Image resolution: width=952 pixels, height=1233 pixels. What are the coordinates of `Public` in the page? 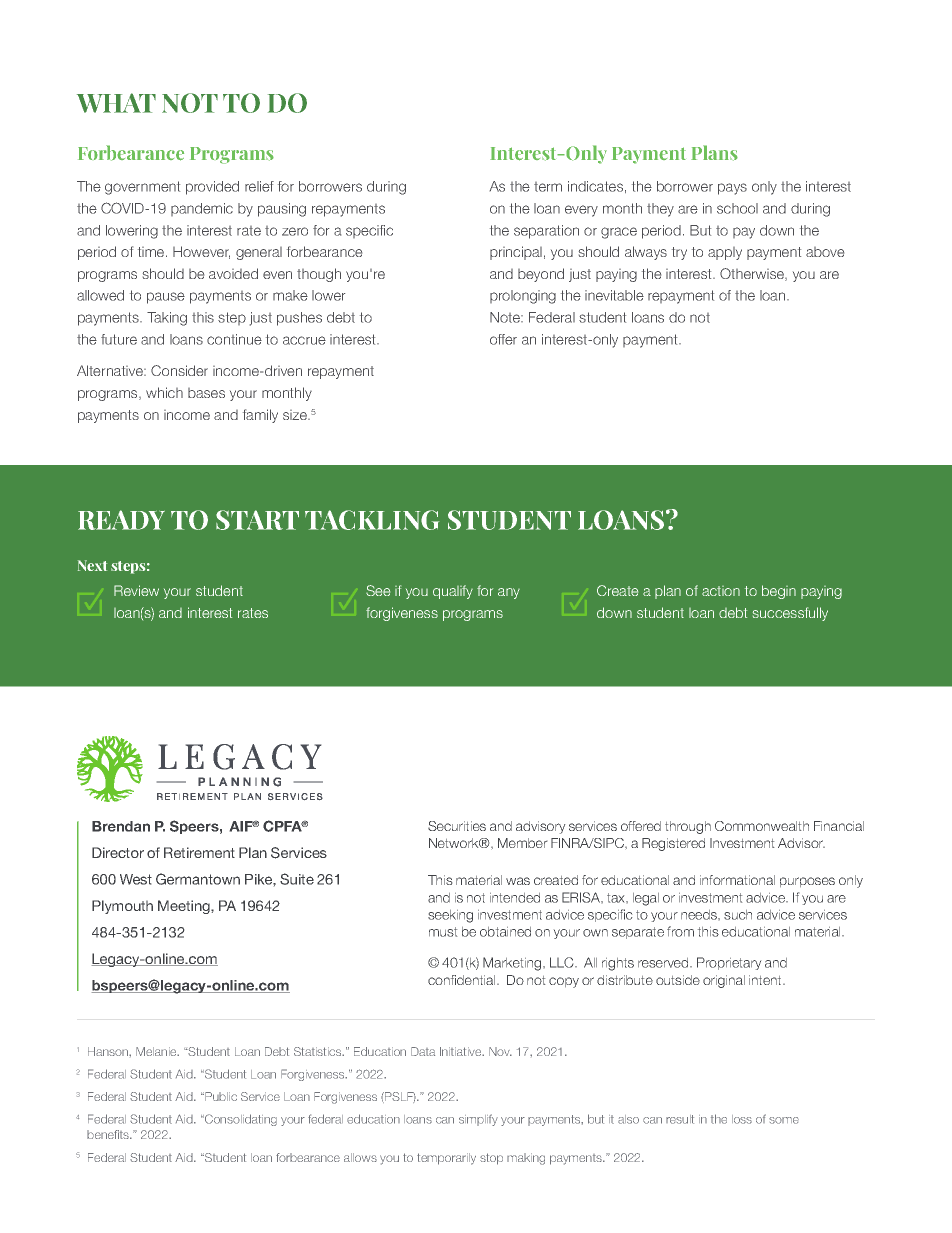 It's located at (220, 1096).
